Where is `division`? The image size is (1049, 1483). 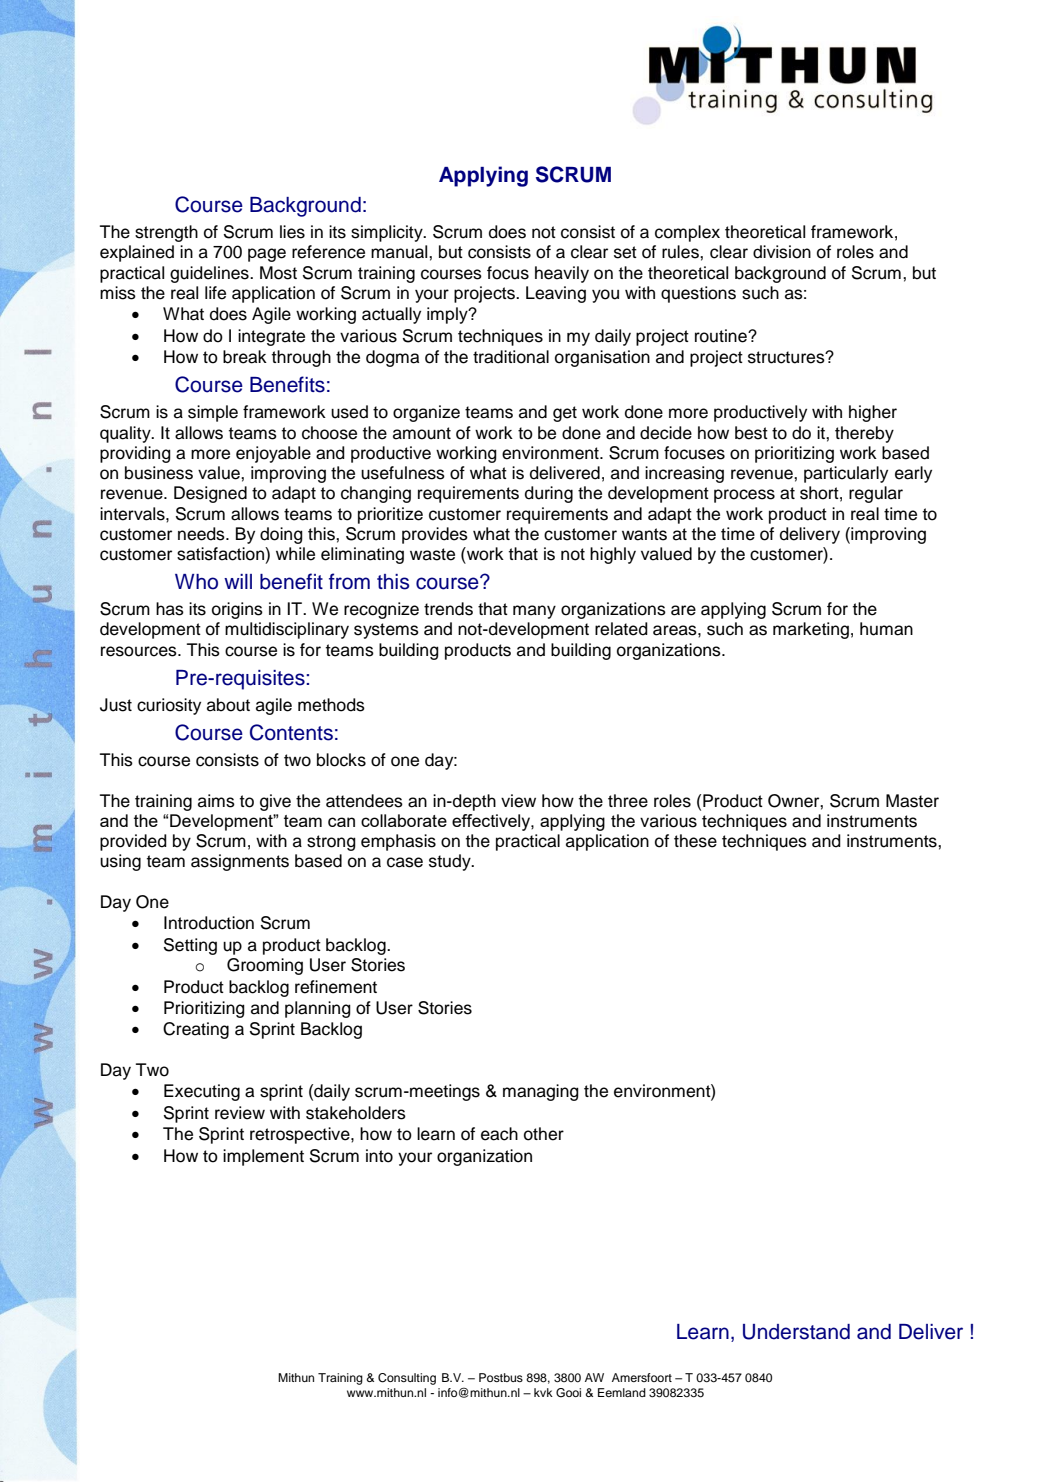 division is located at coordinates (782, 252).
